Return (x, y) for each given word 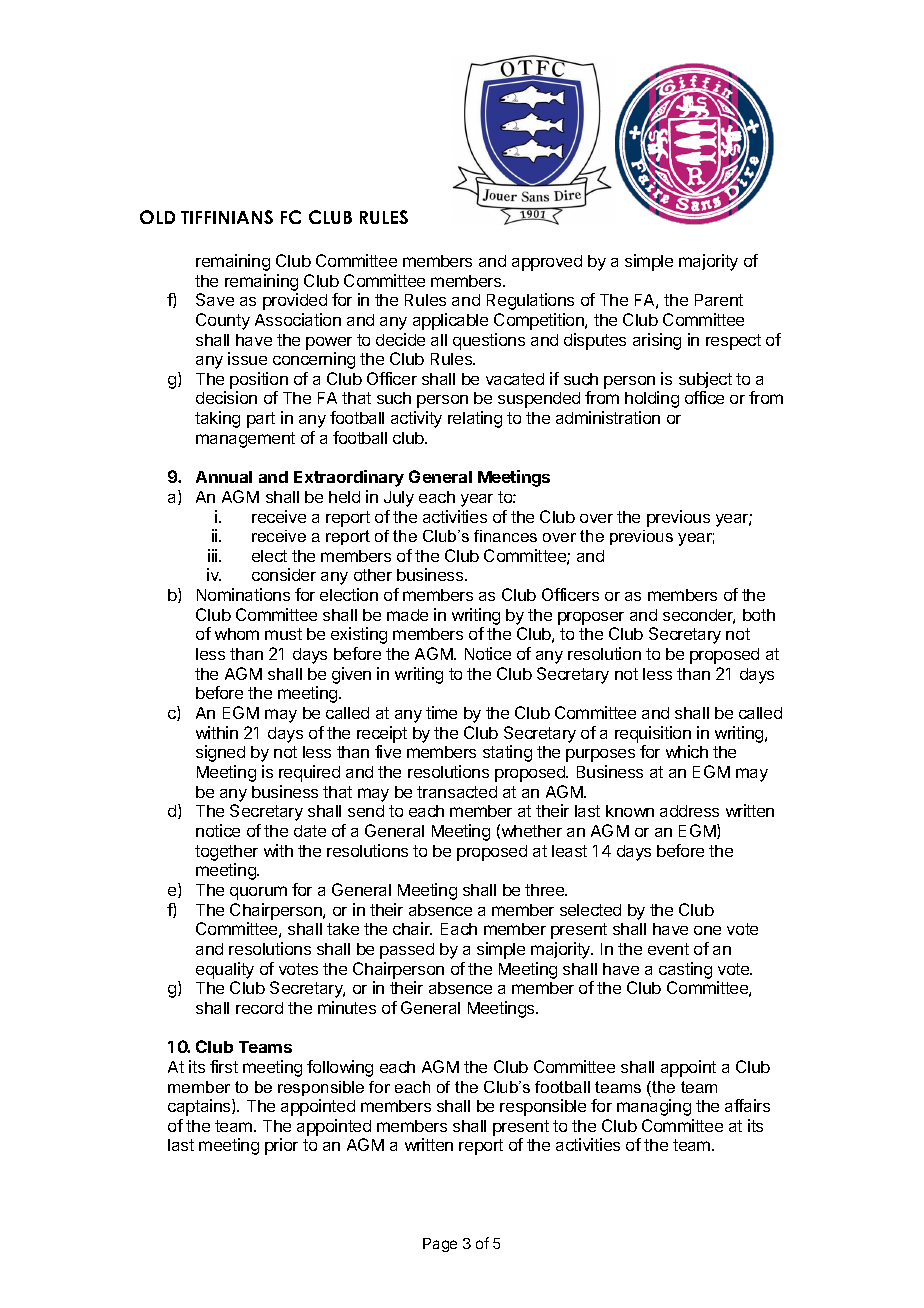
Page (440, 1245)
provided (295, 301)
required (309, 773)
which (687, 751)
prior (281, 1146)
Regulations (530, 301)
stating (507, 753)
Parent (719, 300)
